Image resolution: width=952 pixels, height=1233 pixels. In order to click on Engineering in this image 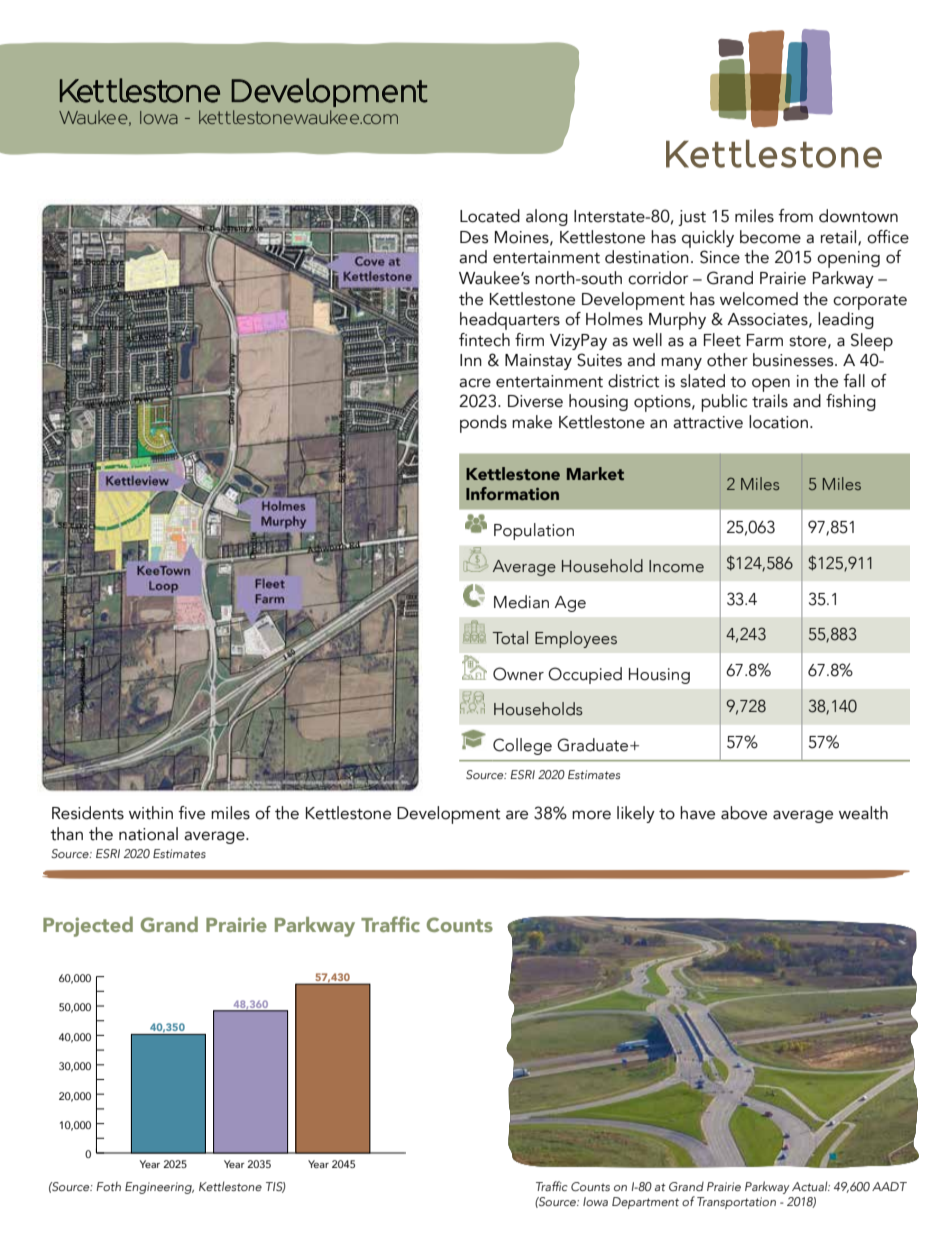, I will do `click(159, 1188)`.
